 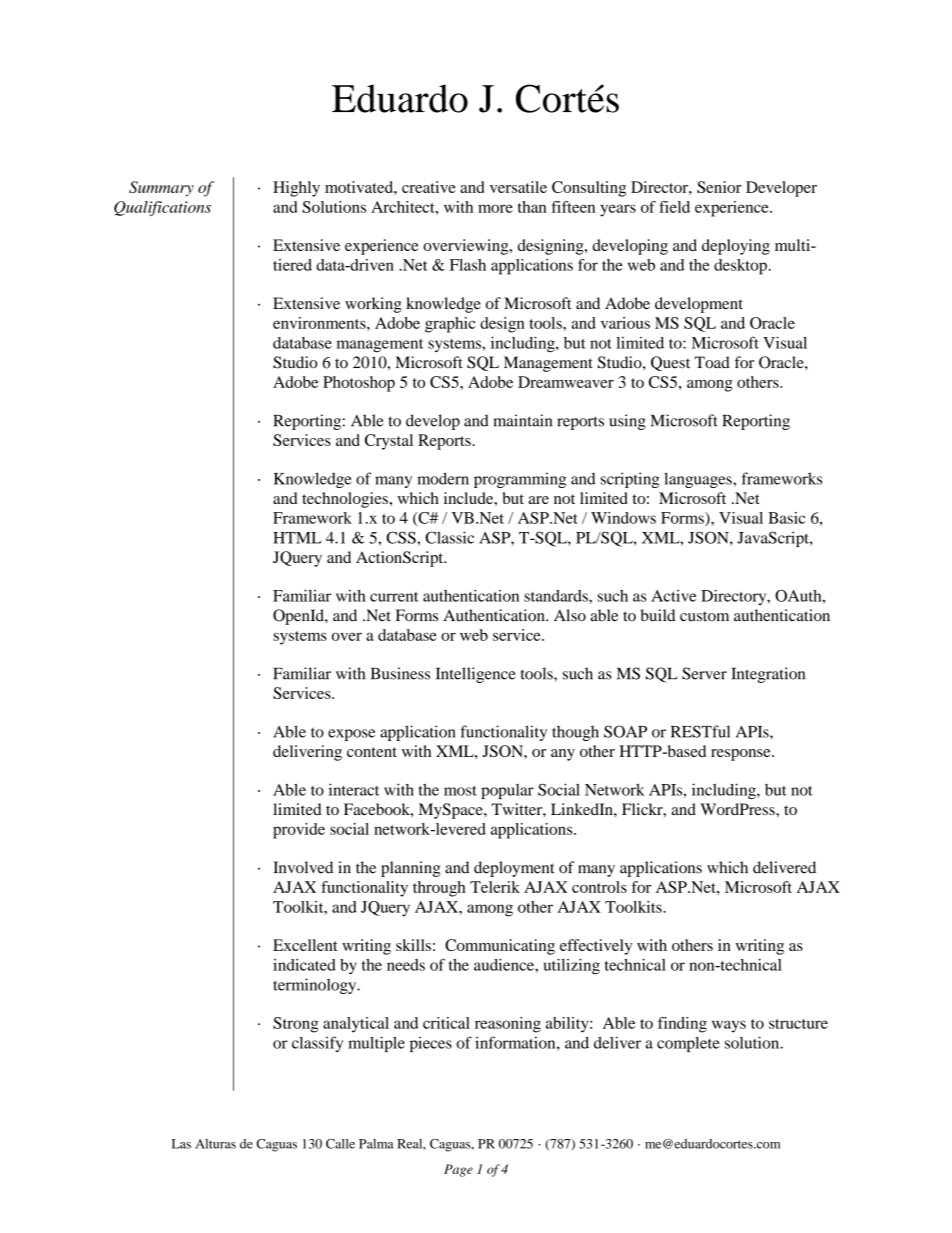 What do you see at coordinates (742, 755) in the image?
I see `response` at bounding box center [742, 755].
